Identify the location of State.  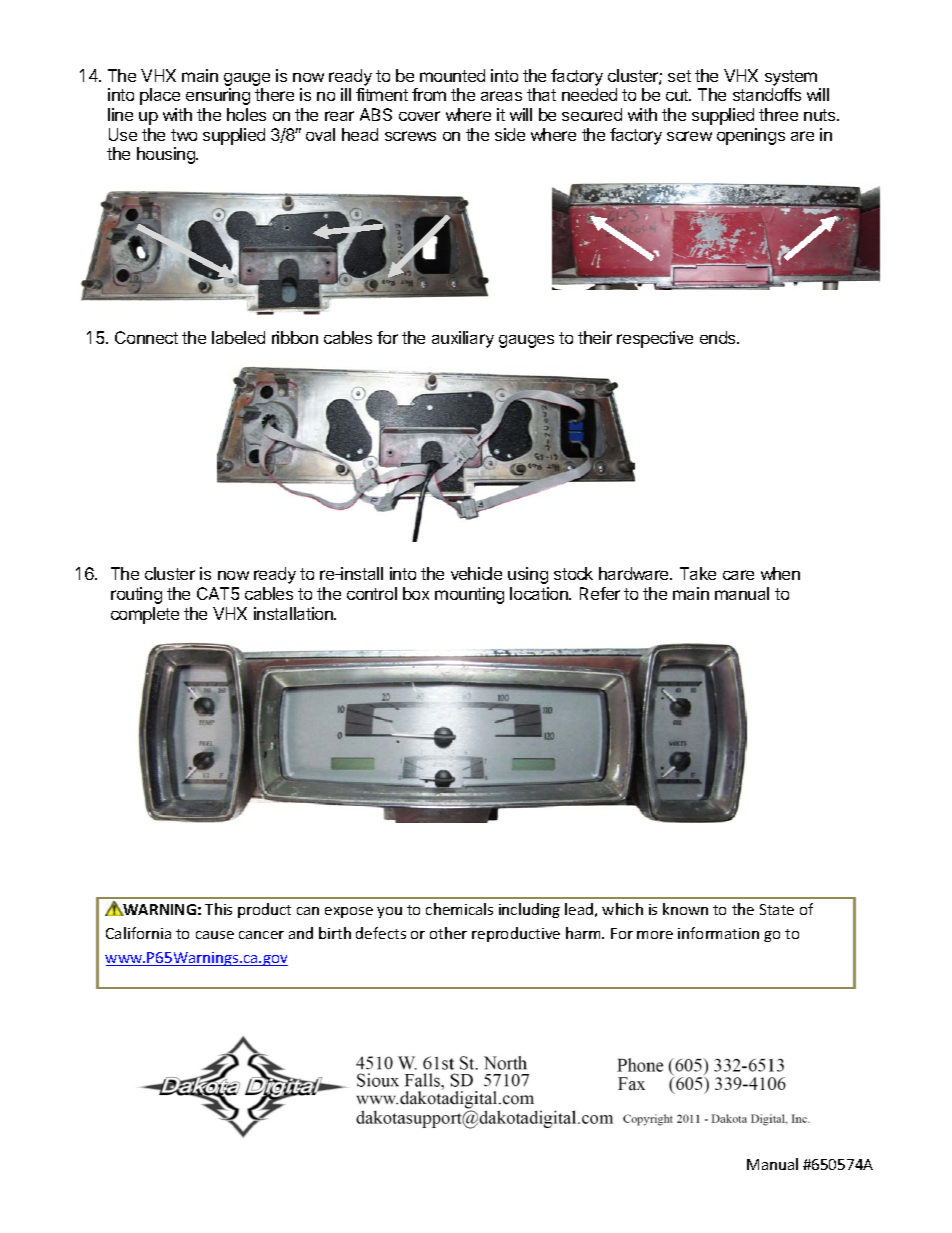
(777, 909).
